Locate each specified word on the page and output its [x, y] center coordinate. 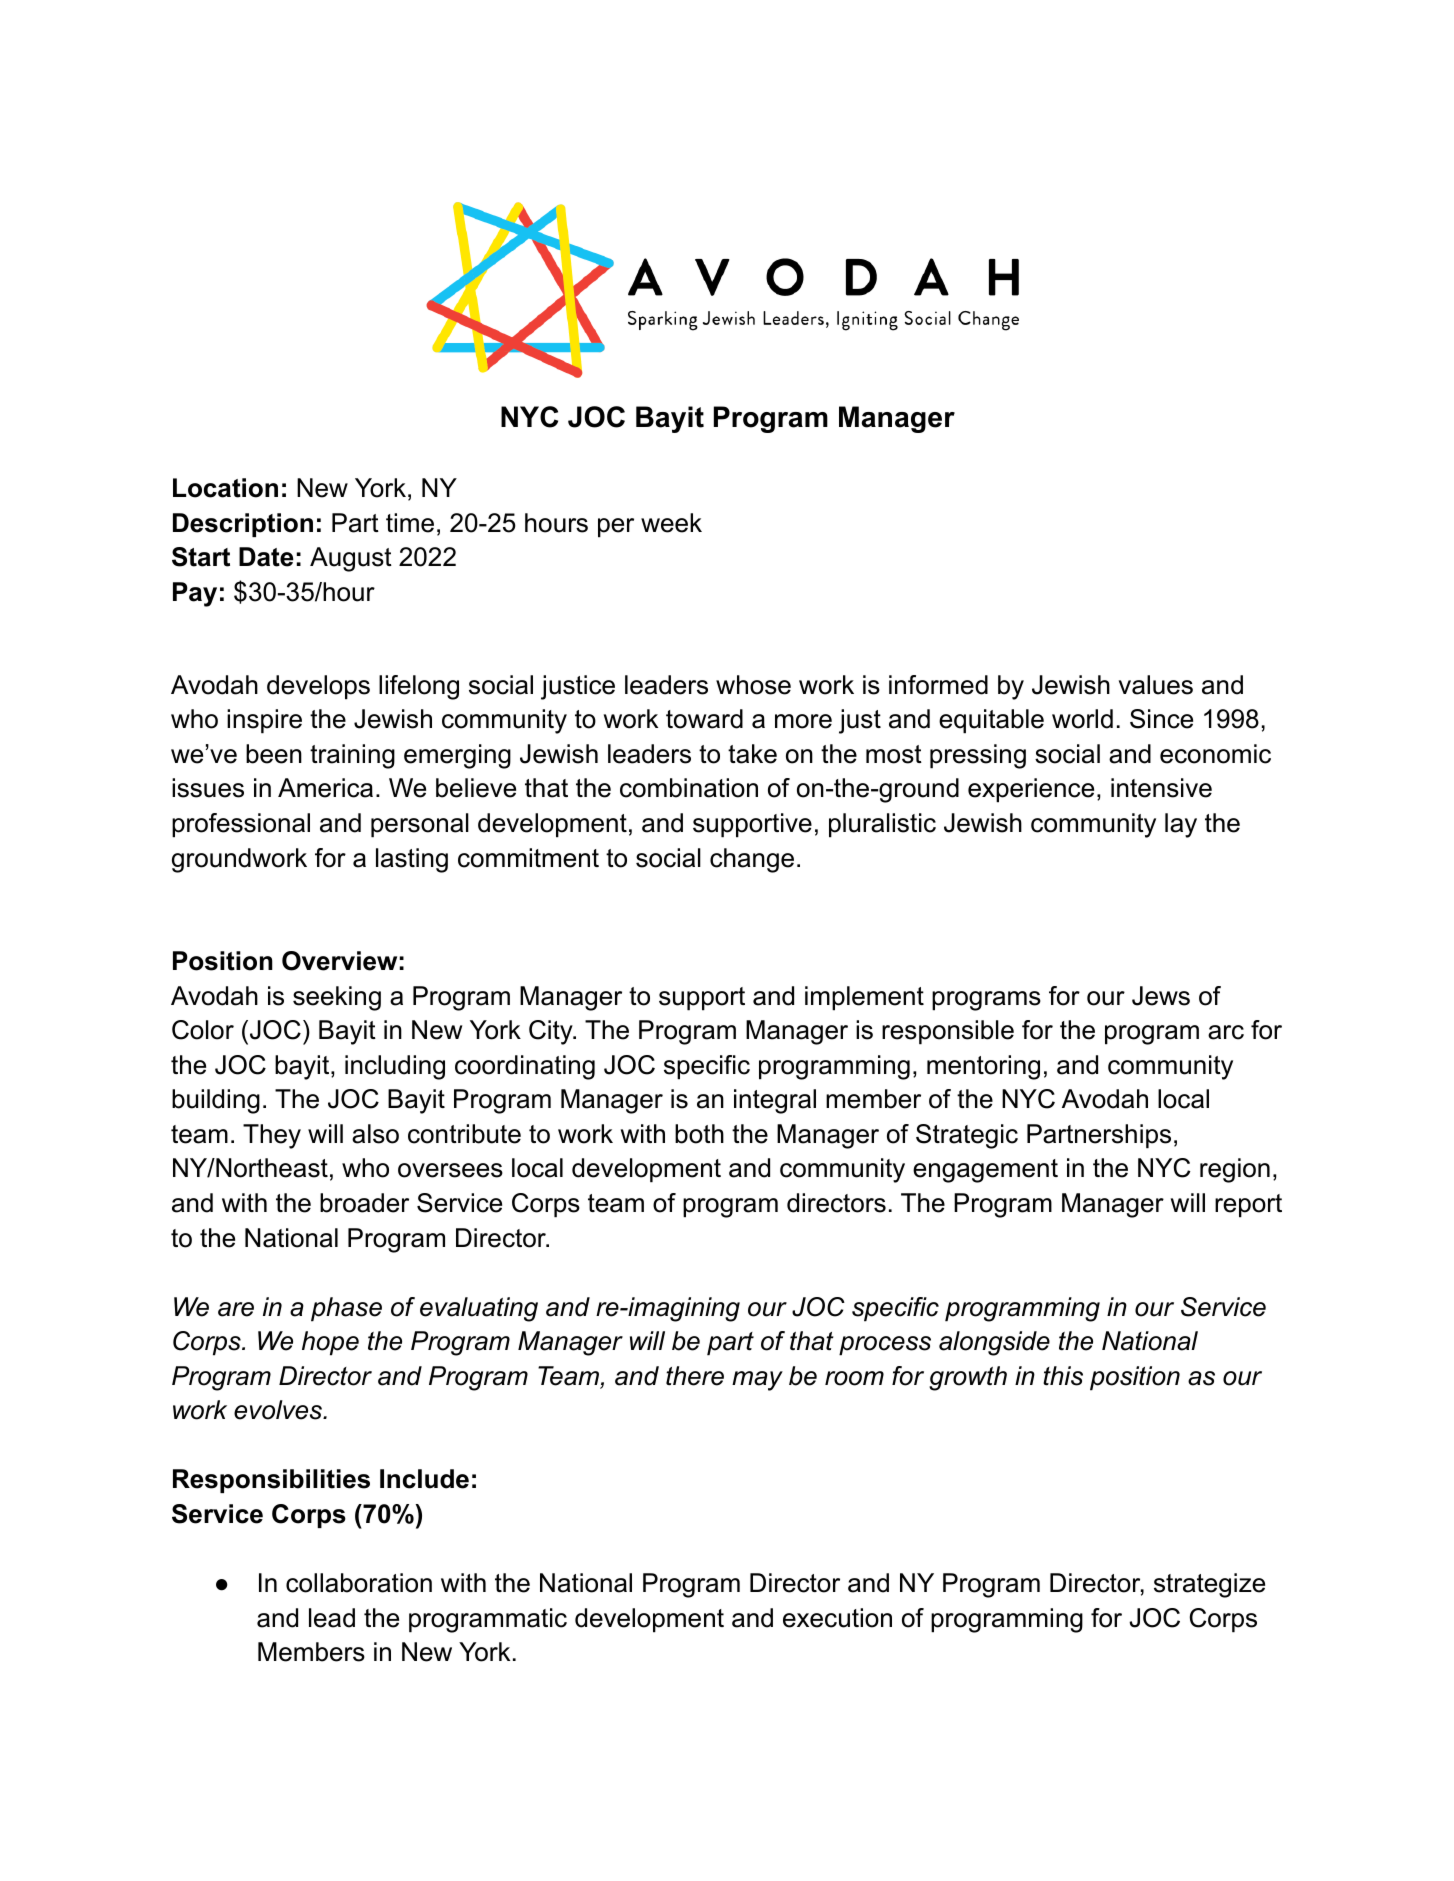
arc [1226, 1032]
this [1063, 1376]
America [325, 788]
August [351, 559]
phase [346, 1309]
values [1156, 685]
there [695, 1376]
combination [689, 788]
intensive [1161, 788]
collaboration [359, 1583]
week [671, 523]
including [395, 1067]
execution [837, 1618]
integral [775, 1101]
